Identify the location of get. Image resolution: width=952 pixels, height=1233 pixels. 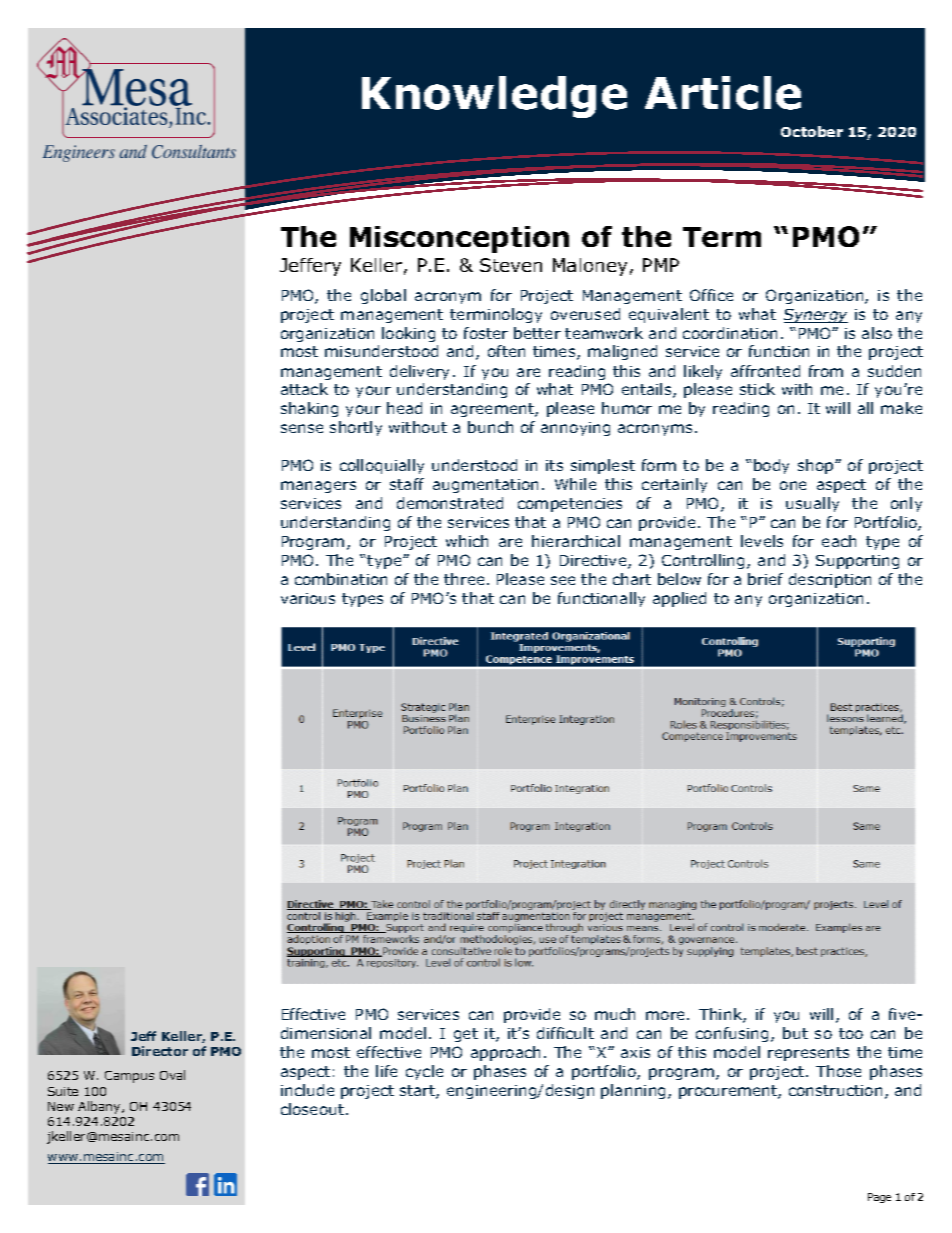
(466, 1035).
